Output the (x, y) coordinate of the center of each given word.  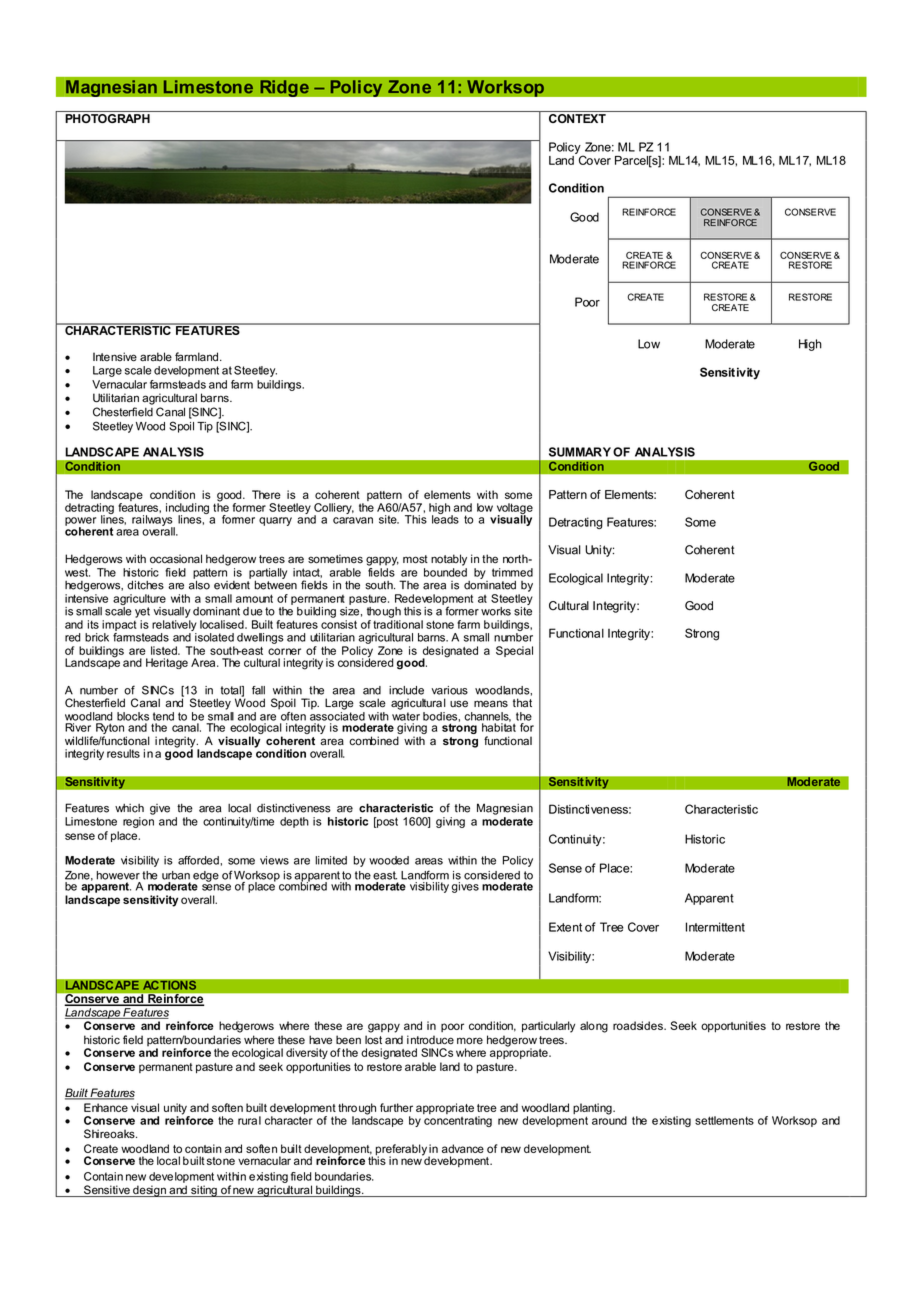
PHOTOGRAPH (107, 118)
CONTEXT (577, 118)
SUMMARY (580, 452)
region (138, 822)
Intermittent (715, 927)
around (609, 1119)
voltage (515, 509)
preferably (402, 1151)
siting (204, 1191)
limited (331, 860)
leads (445, 518)
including (187, 509)
